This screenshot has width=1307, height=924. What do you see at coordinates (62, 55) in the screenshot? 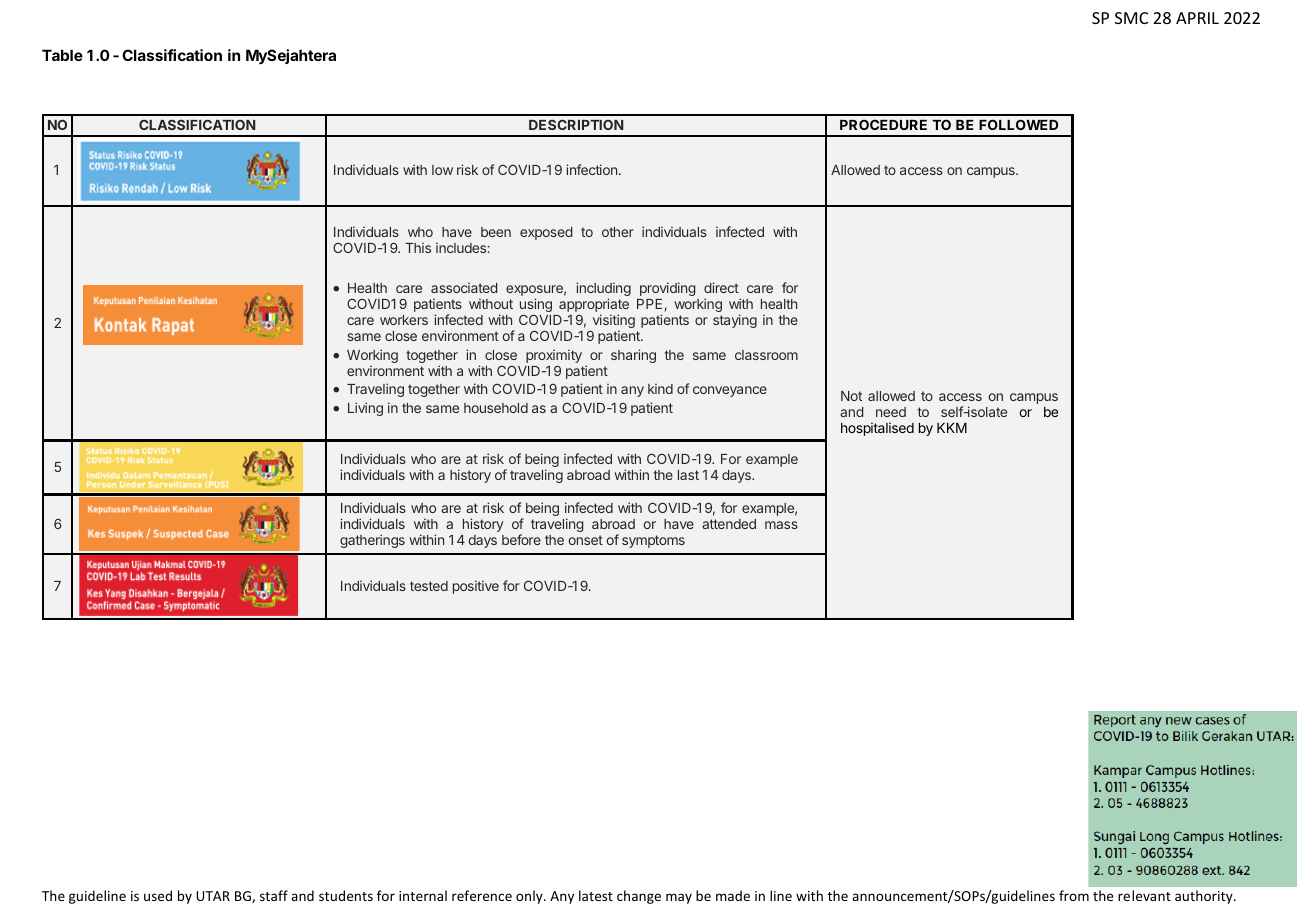
I see `Table` at bounding box center [62, 55].
